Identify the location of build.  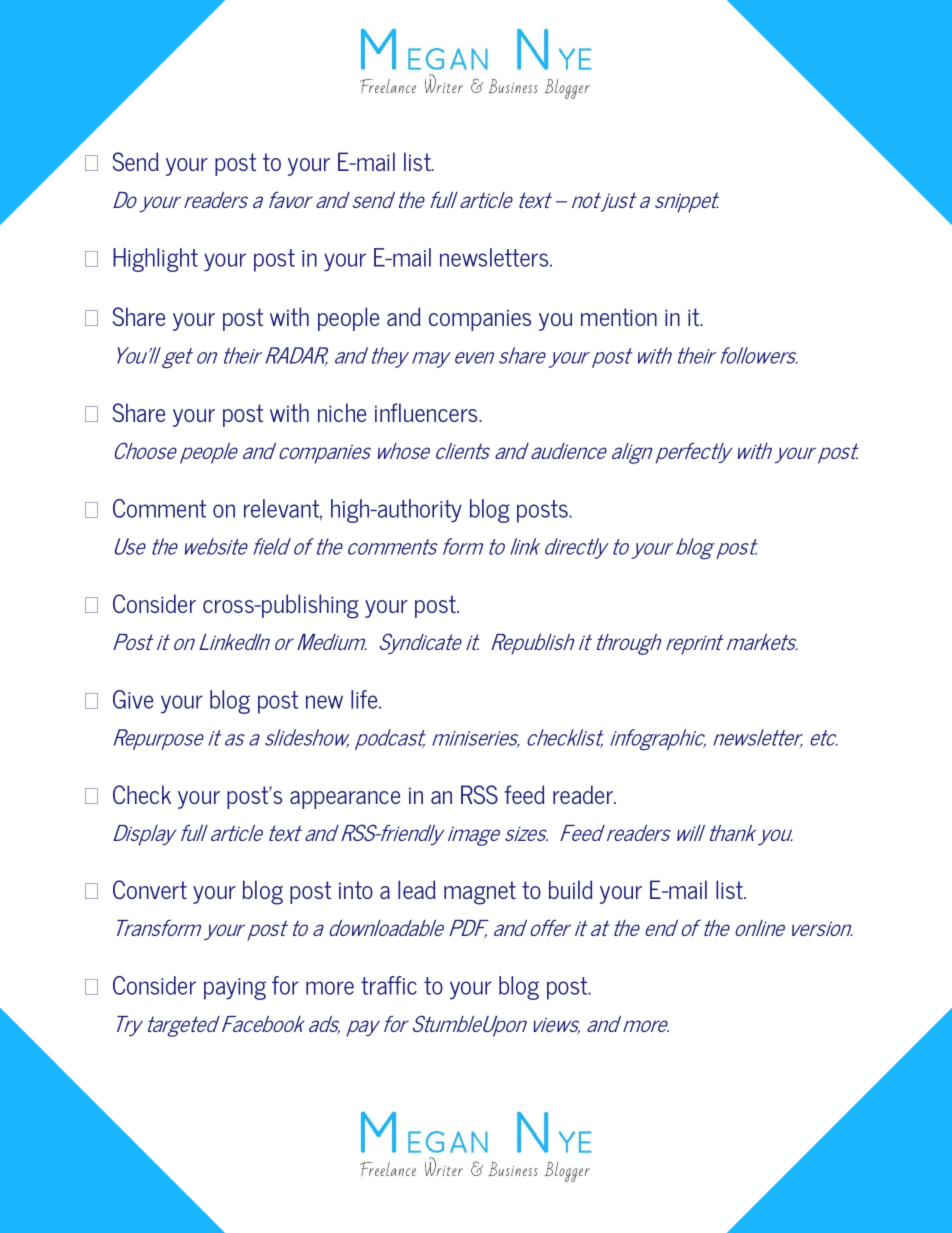
(571, 889).
